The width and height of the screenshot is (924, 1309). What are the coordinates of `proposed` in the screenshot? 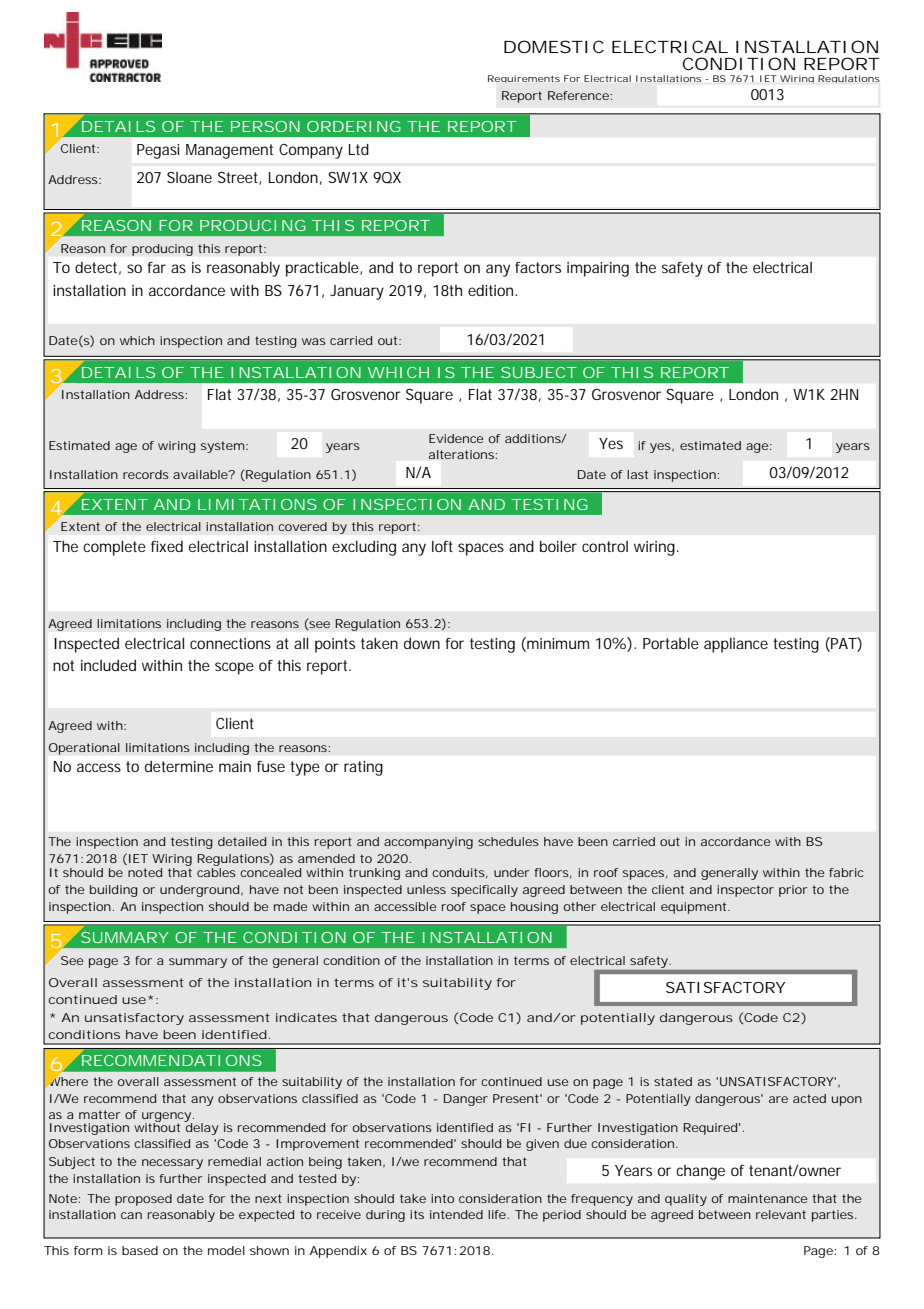 It's located at (143, 1200).
